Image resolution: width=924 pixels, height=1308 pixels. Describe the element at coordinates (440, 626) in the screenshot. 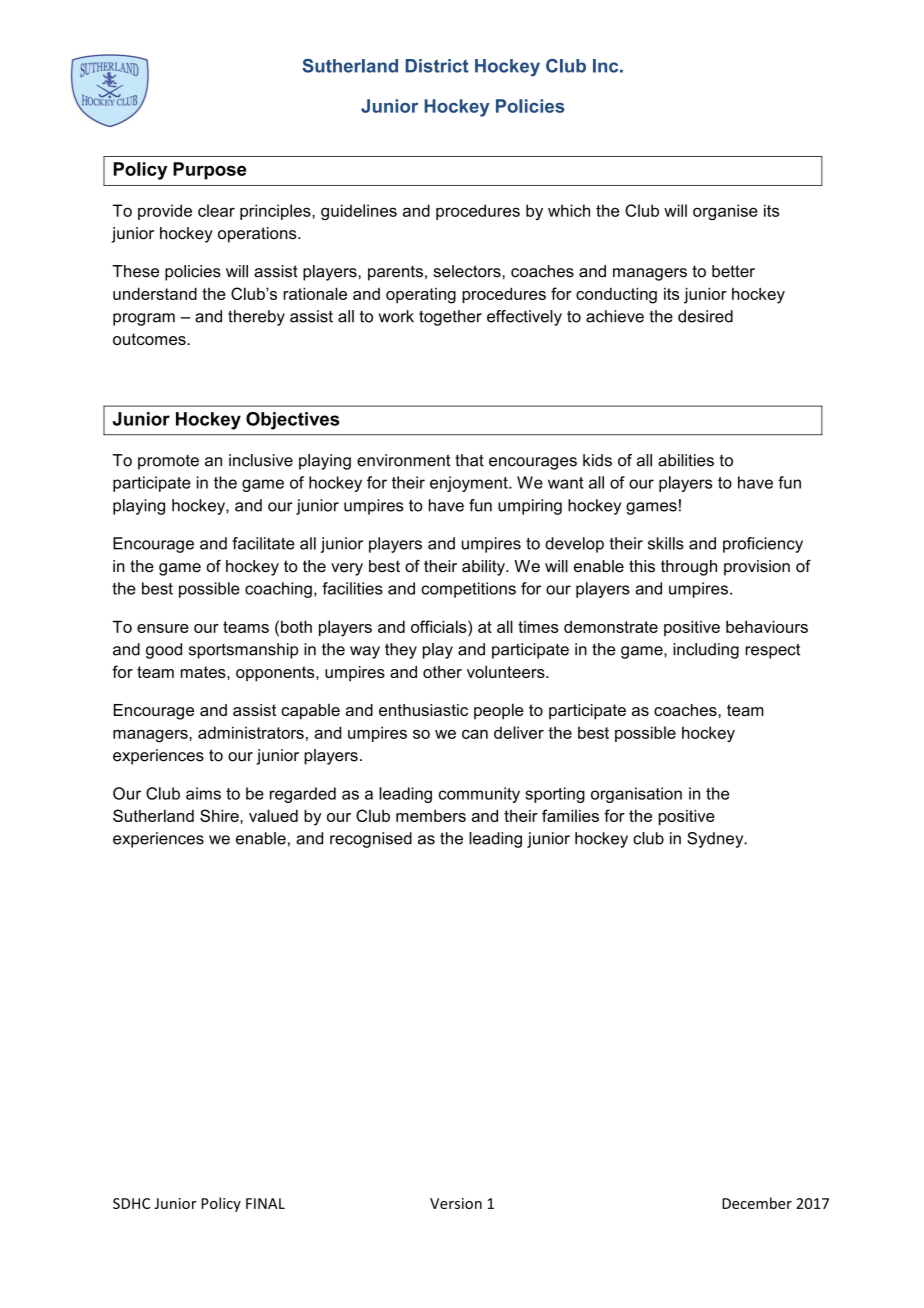

I see `officials` at that location.
